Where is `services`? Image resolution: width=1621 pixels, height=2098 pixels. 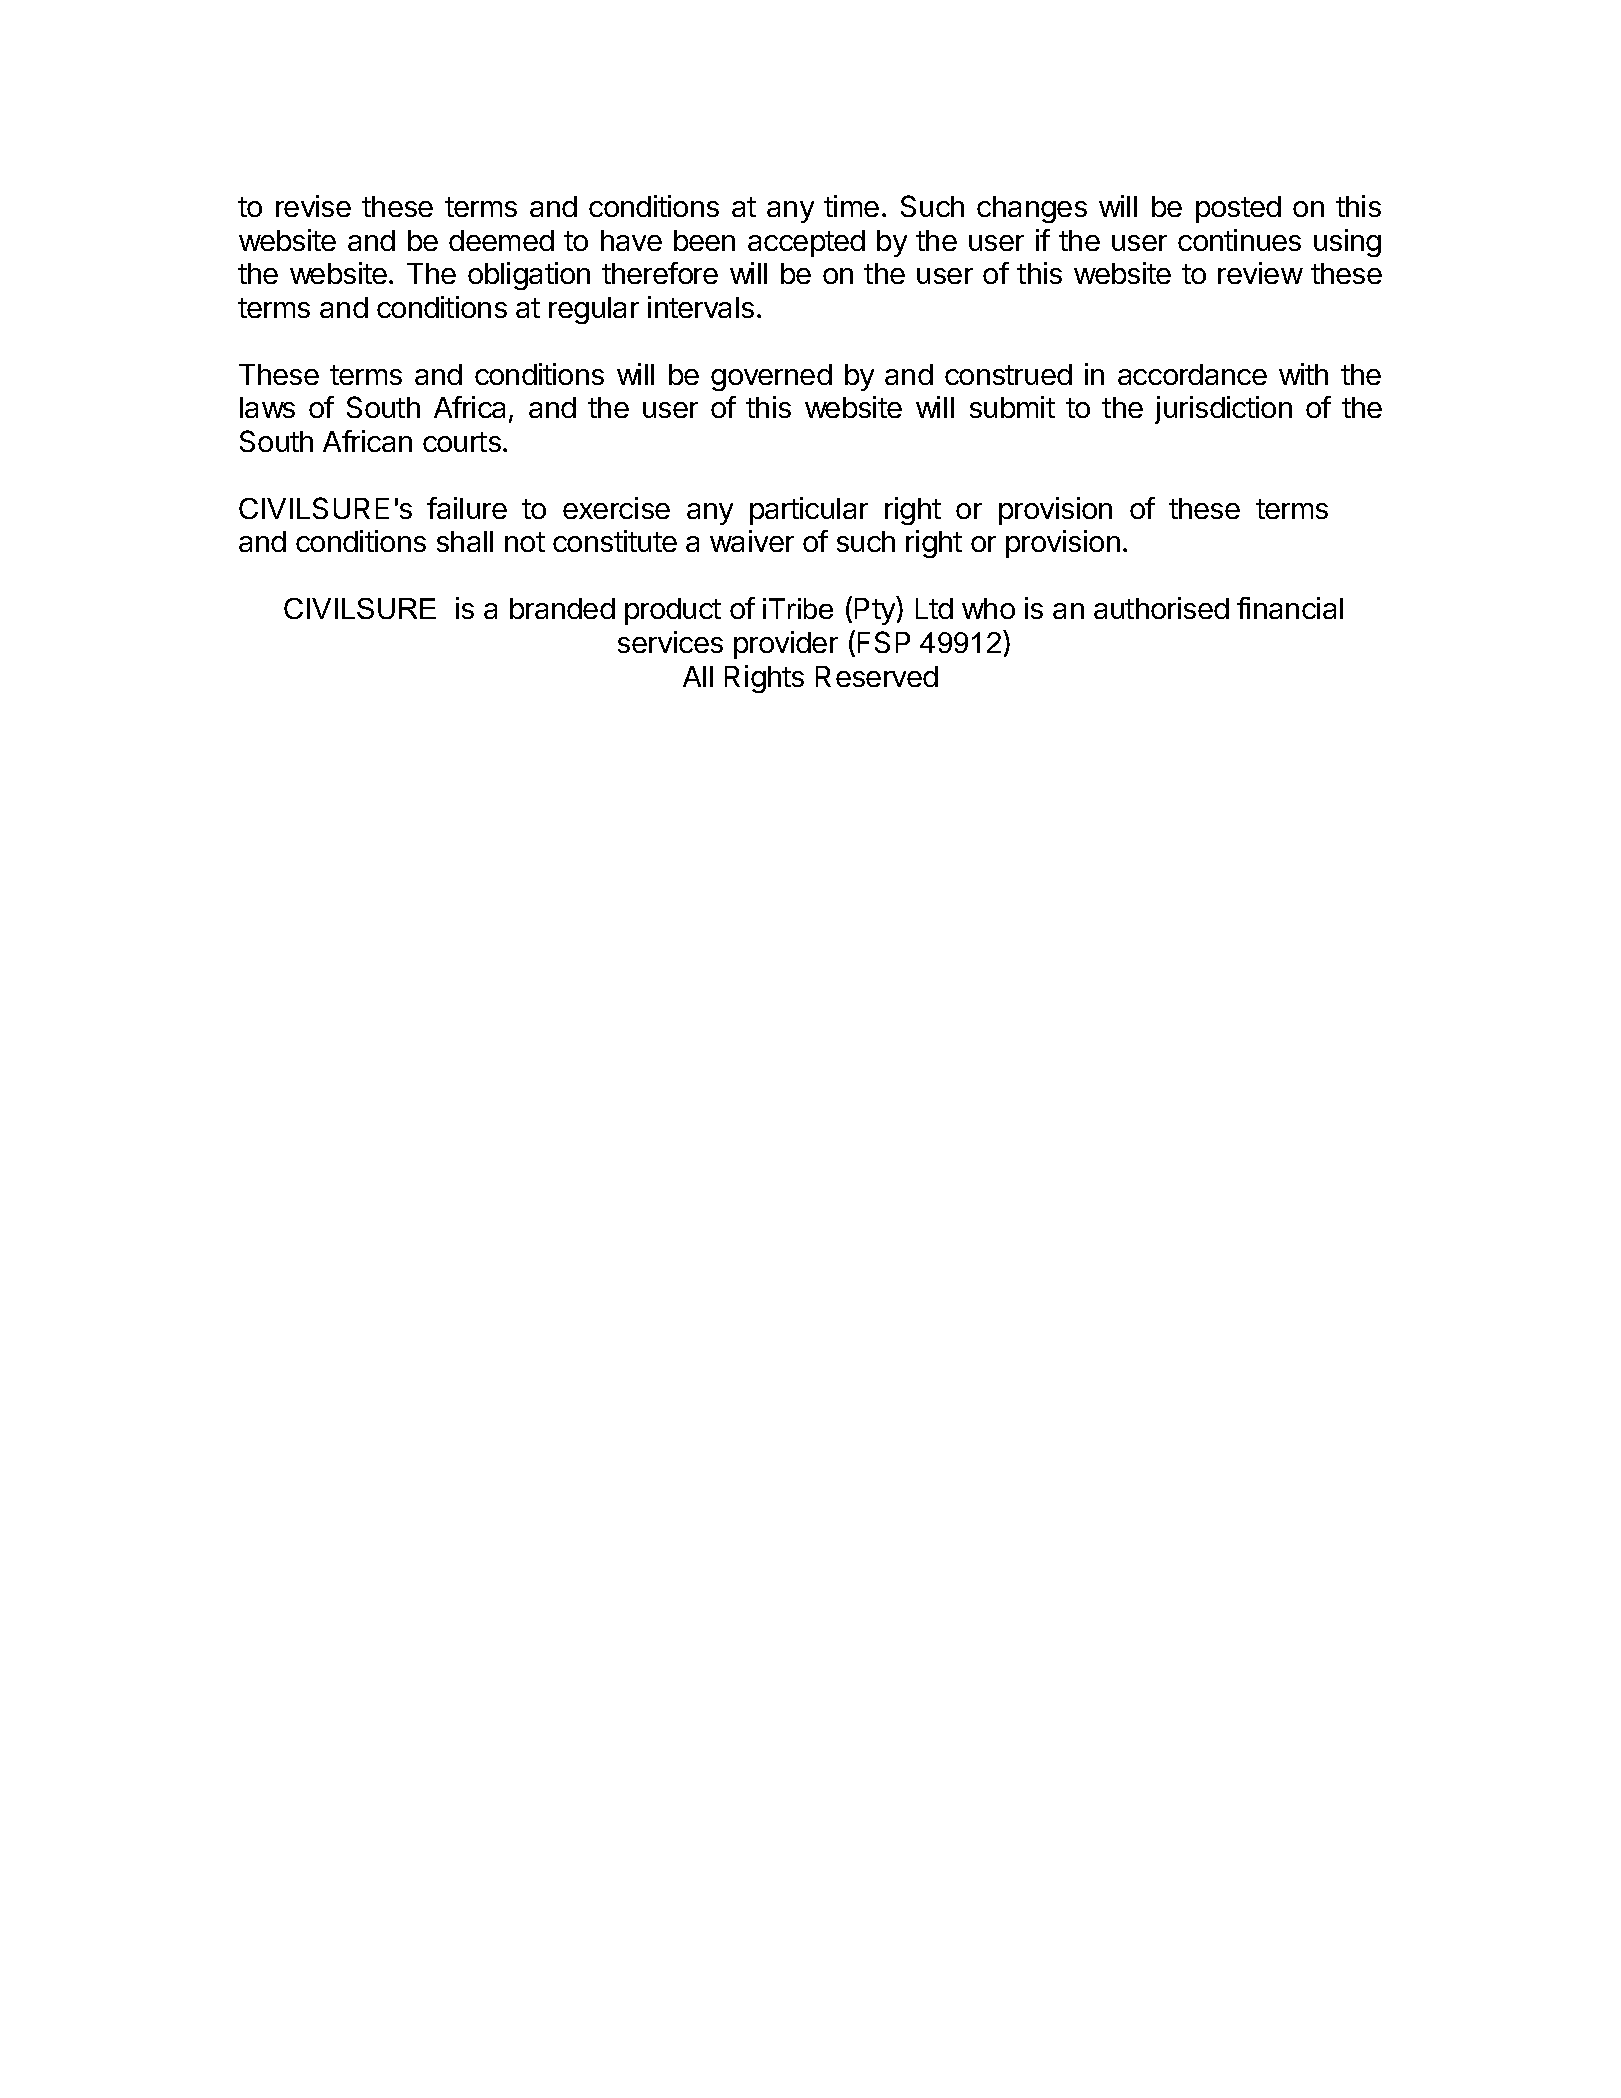
services is located at coordinates (670, 642).
